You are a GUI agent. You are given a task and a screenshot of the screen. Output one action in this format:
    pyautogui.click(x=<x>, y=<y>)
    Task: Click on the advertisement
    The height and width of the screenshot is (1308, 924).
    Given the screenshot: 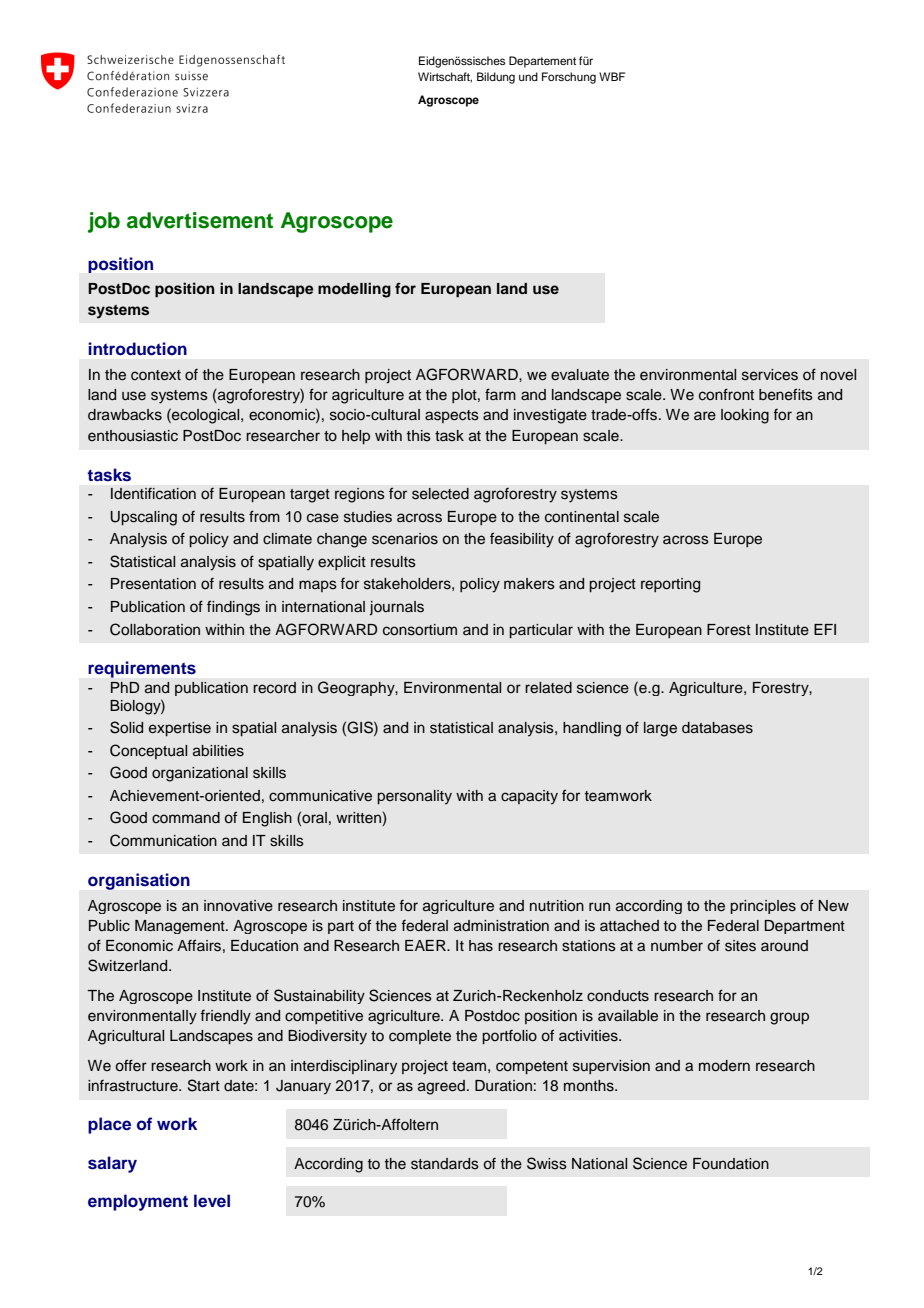 What is the action you would take?
    pyautogui.click(x=200, y=220)
